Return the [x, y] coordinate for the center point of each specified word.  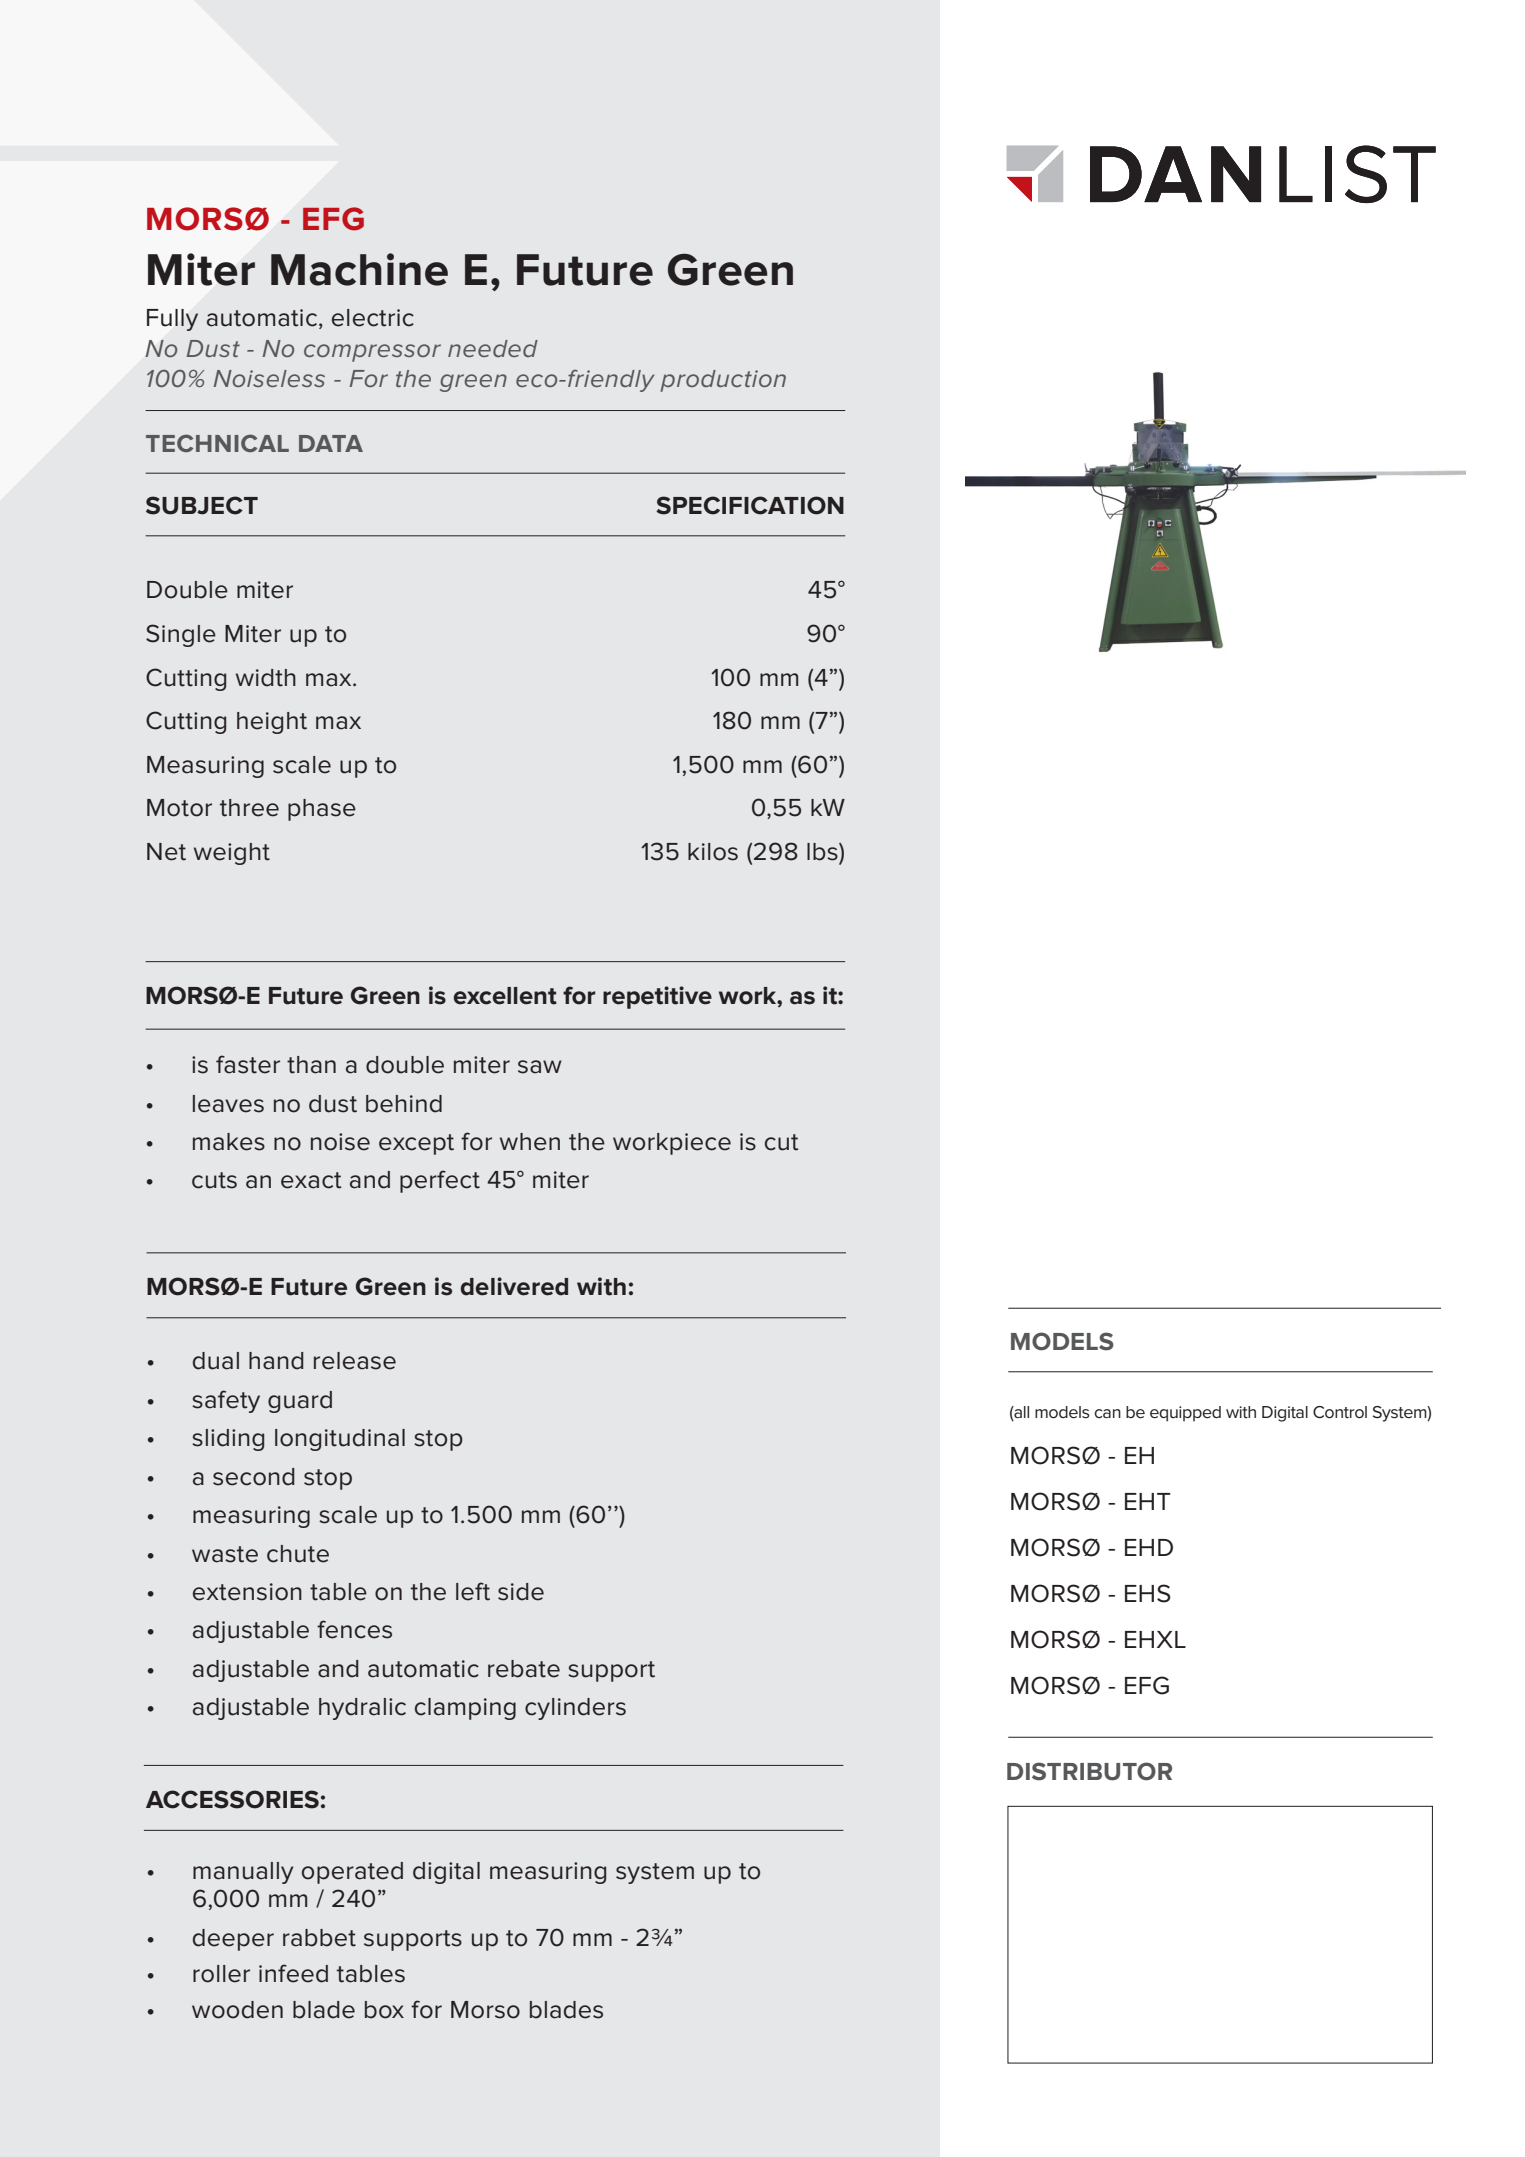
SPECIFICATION [750, 505]
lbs [823, 852]
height [272, 723]
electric [373, 318]
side [521, 1592]
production [723, 381]
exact [311, 1180]
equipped [1185, 1414]
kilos [713, 852]
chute [298, 1554]
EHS [1148, 1593]
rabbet [319, 1938]
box [384, 2010]
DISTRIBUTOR [1089, 1771]
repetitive [657, 997]
